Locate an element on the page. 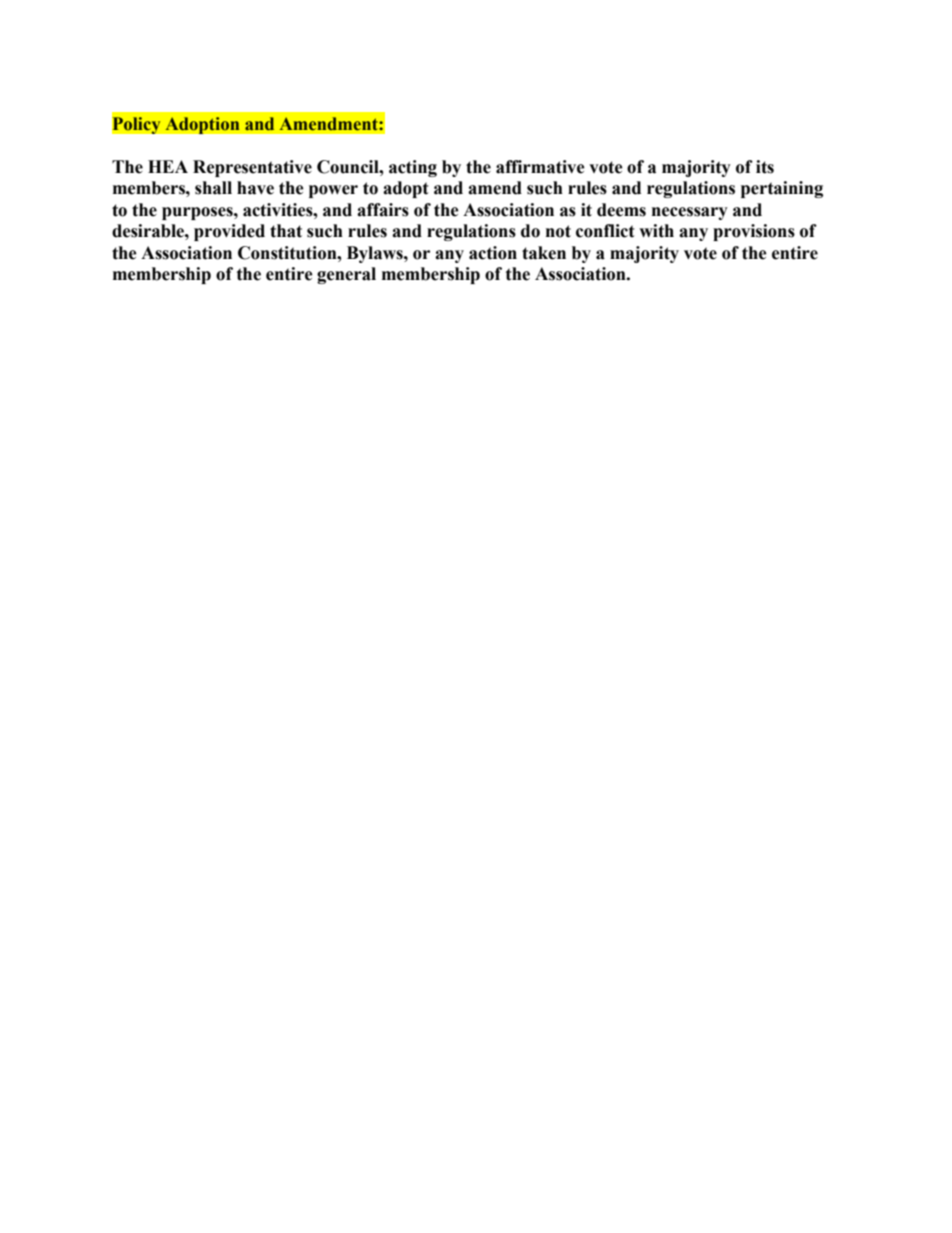 This page has height=1233, width=952. necessary is located at coordinates (690, 213).
